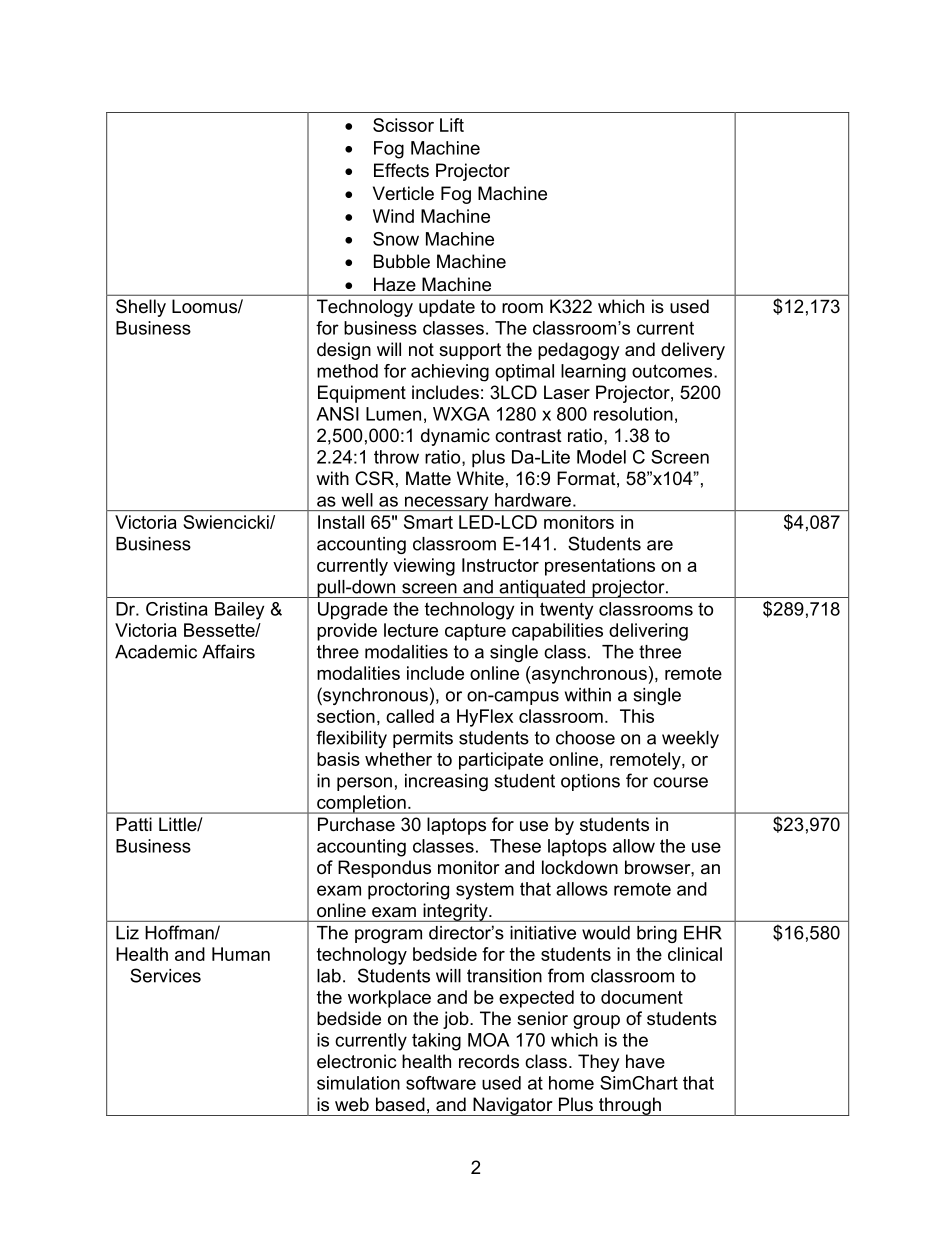 This document has height=1233, width=952. What do you see at coordinates (165, 975) in the document?
I see `Services` at bounding box center [165, 975].
